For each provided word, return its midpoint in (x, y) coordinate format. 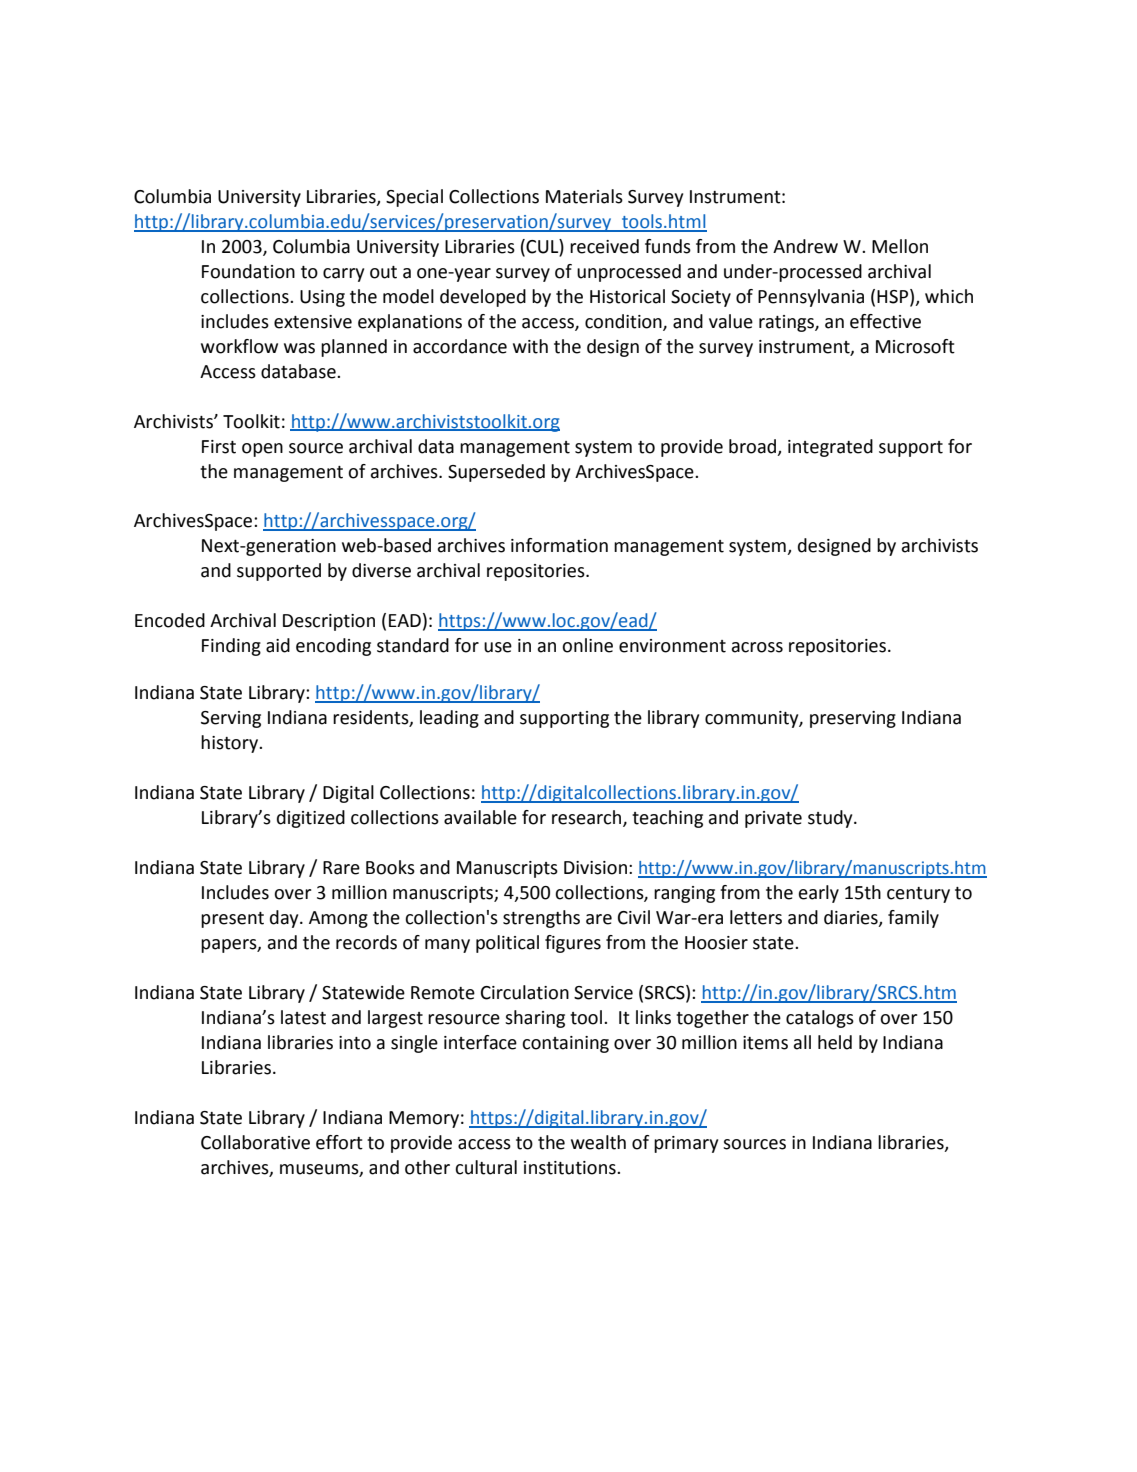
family (913, 919)
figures (573, 944)
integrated (830, 448)
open (262, 450)
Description (329, 622)
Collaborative (255, 1142)
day (285, 919)
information (559, 545)
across (757, 647)
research (588, 818)
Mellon (900, 246)
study (831, 819)
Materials (584, 196)
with (530, 346)
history (230, 744)
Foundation (248, 271)
